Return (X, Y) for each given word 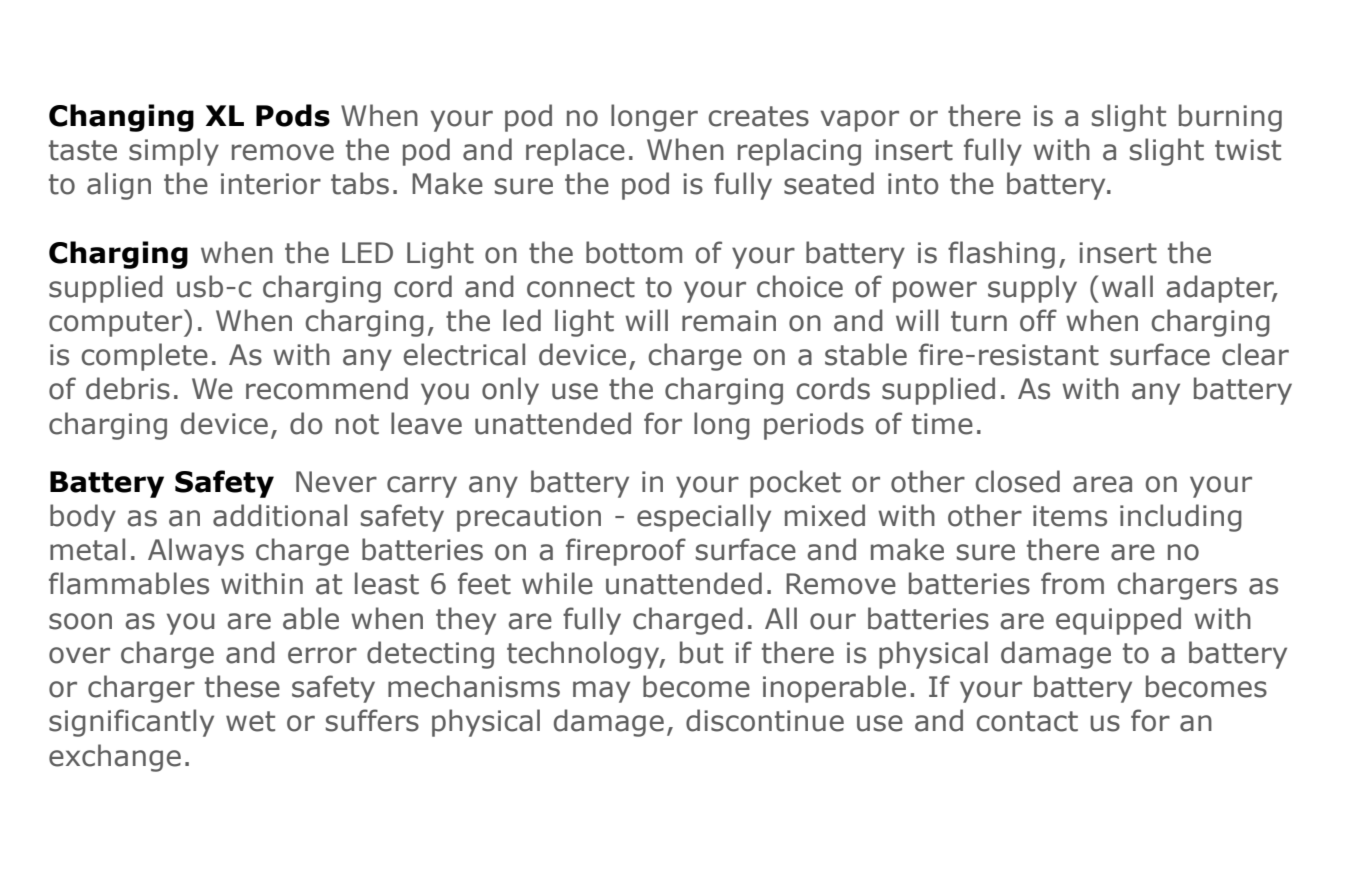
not (357, 424)
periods (814, 426)
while (557, 583)
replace (575, 152)
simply (174, 152)
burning (1230, 118)
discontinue (765, 720)
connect (581, 287)
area (1102, 484)
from (1072, 583)
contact (1027, 721)
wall (1127, 286)
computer (117, 323)
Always (196, 552)
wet (250, 721)
